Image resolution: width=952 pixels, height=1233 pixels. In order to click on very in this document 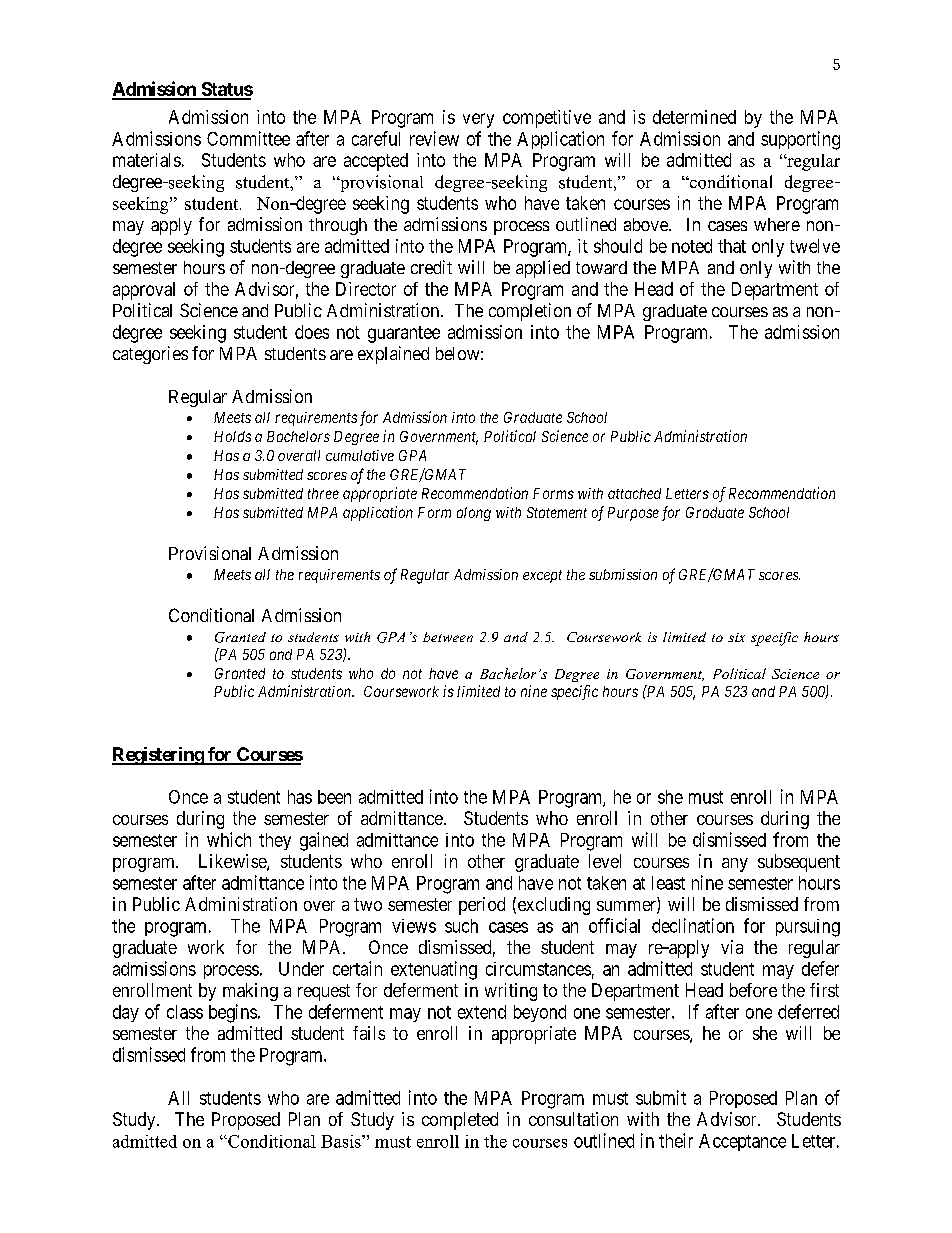, I will do `click(478, 120)`.
